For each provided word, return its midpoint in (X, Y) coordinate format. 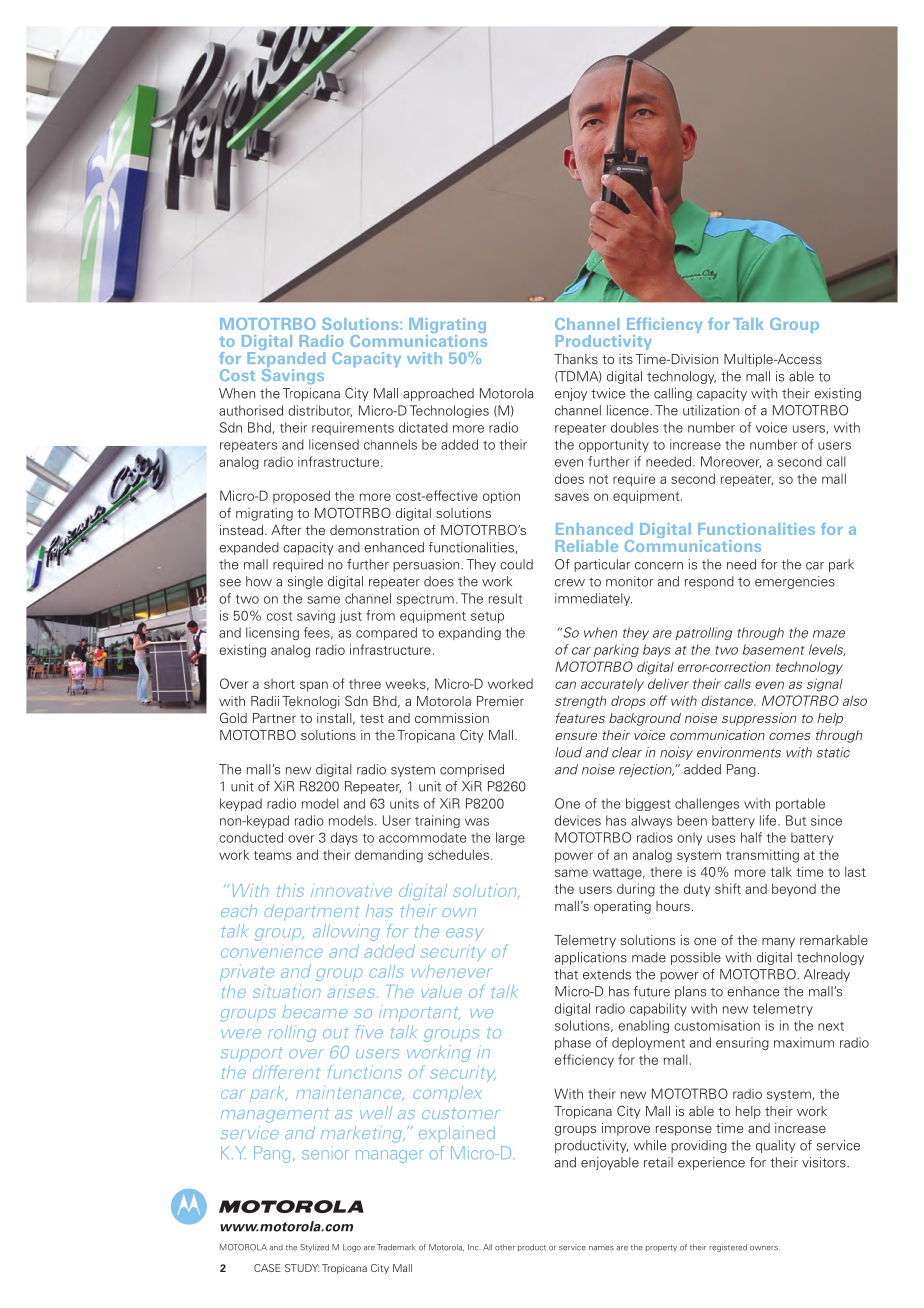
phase (573, 1043)
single (305, 582)
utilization (711, 410)
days (344, 838)
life (769, 820)
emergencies (795, 582)
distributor (320, 411)
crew (570, 583)
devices (578, 820)
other (505, 1247)
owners (765, 1248)
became (315, 1011)
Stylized (314, 1248)
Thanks (576, 359)
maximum (804, 1042)
